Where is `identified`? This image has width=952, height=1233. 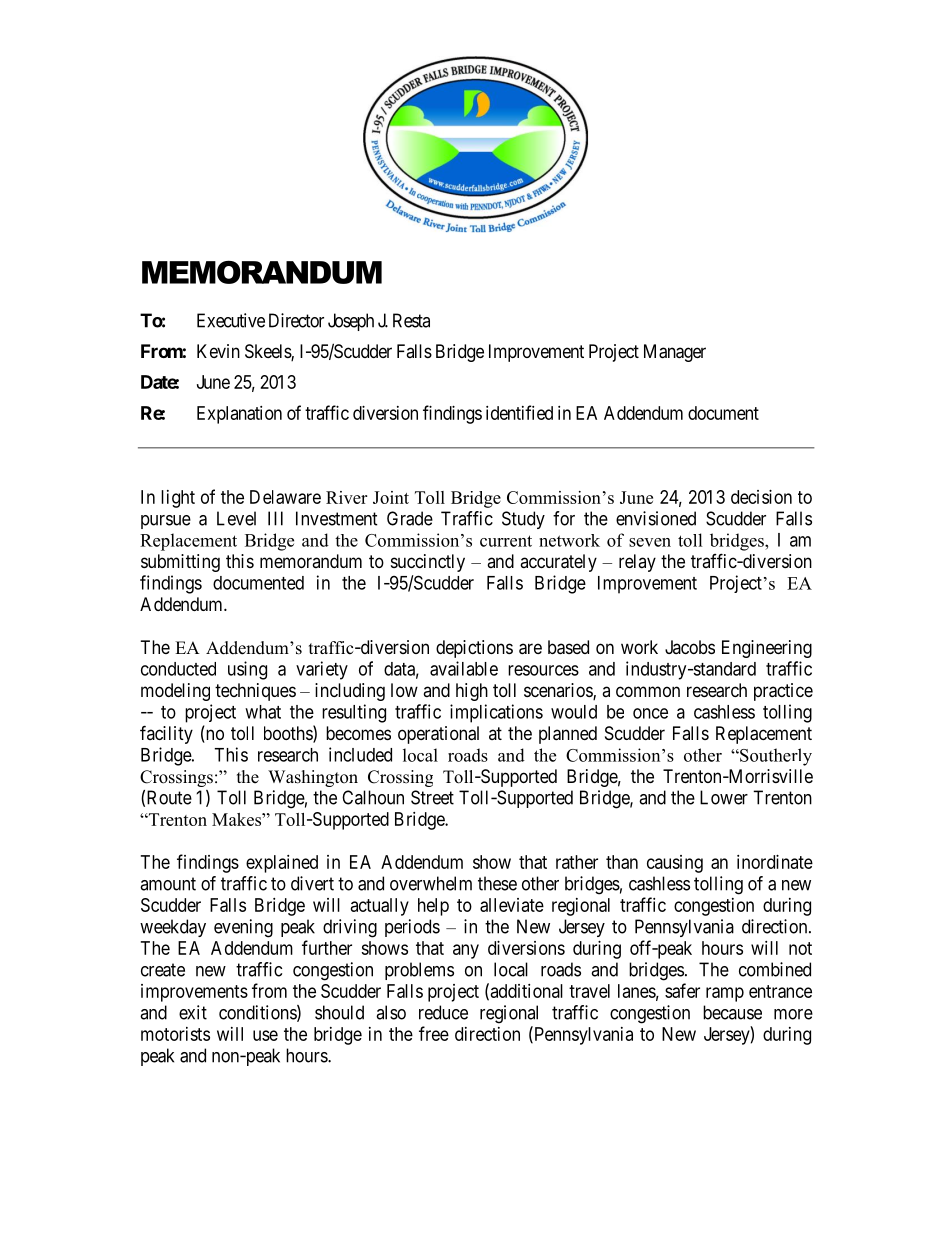 identified is located at coordinates (519, 412).
